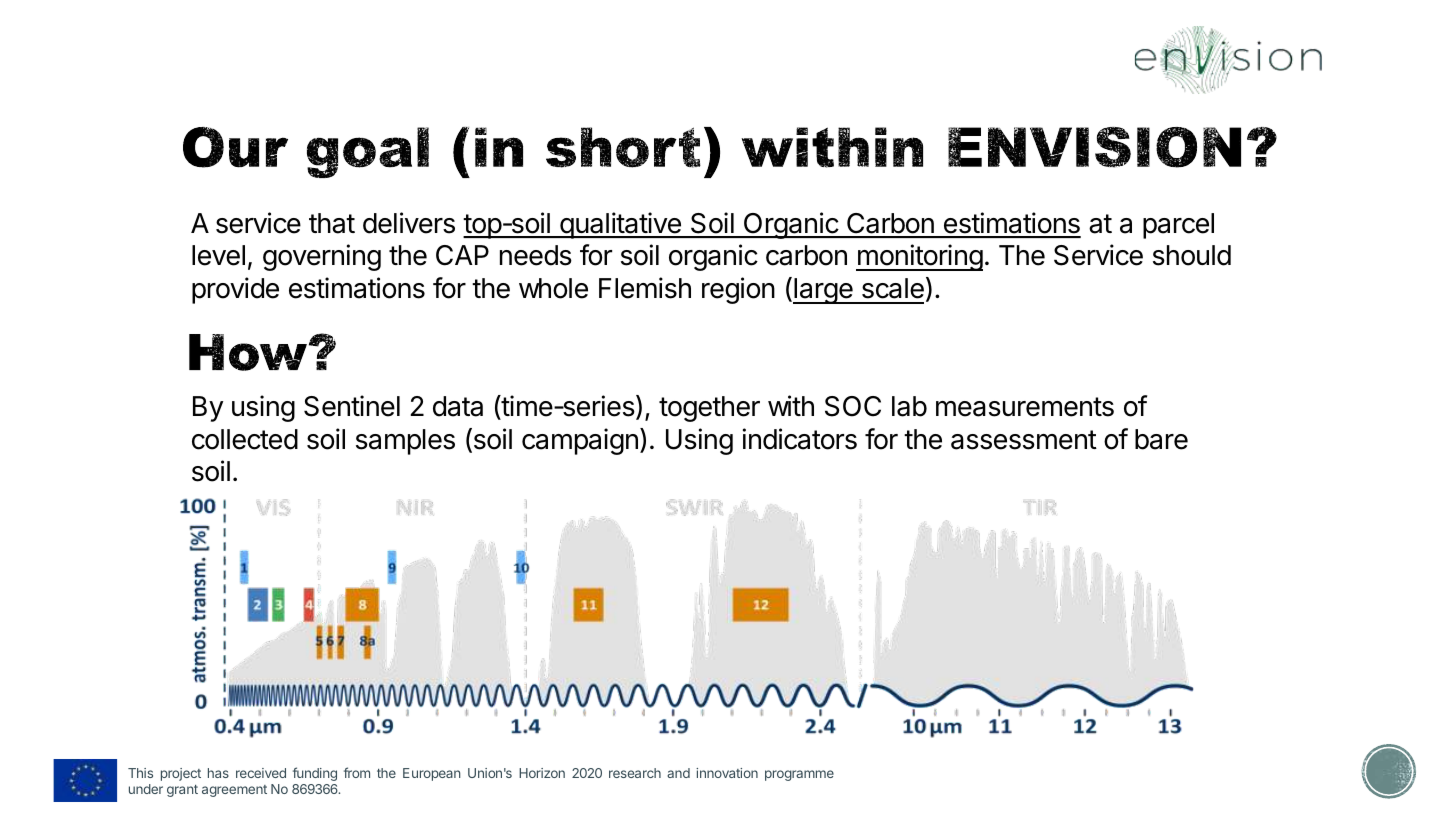 The image size is (1456, 819). What do you see at coordinates (678, 773) in the screenshot?
I see `and` at bounding box center [678, 773].
